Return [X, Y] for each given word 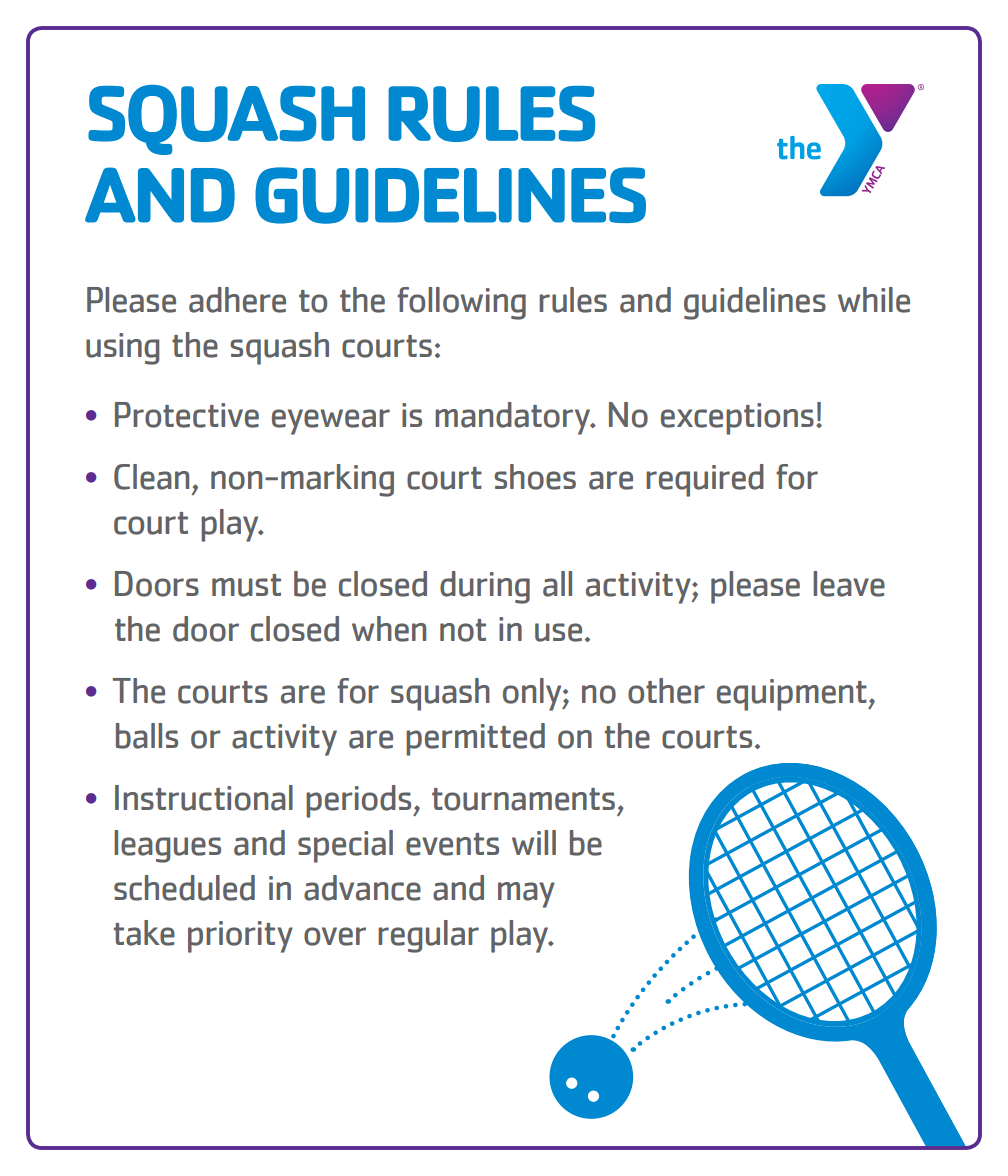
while [874, 300]
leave [849, 584]
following [461, 303]
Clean [151, 477]
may [526, 895]
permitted [475, 739]
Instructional [204, 798]
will [534, 842]
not [463, 630]
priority [240, 937]
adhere [237, 300]
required [705, 480]
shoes [535, 477]
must [246, 585]
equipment [793, 695]
